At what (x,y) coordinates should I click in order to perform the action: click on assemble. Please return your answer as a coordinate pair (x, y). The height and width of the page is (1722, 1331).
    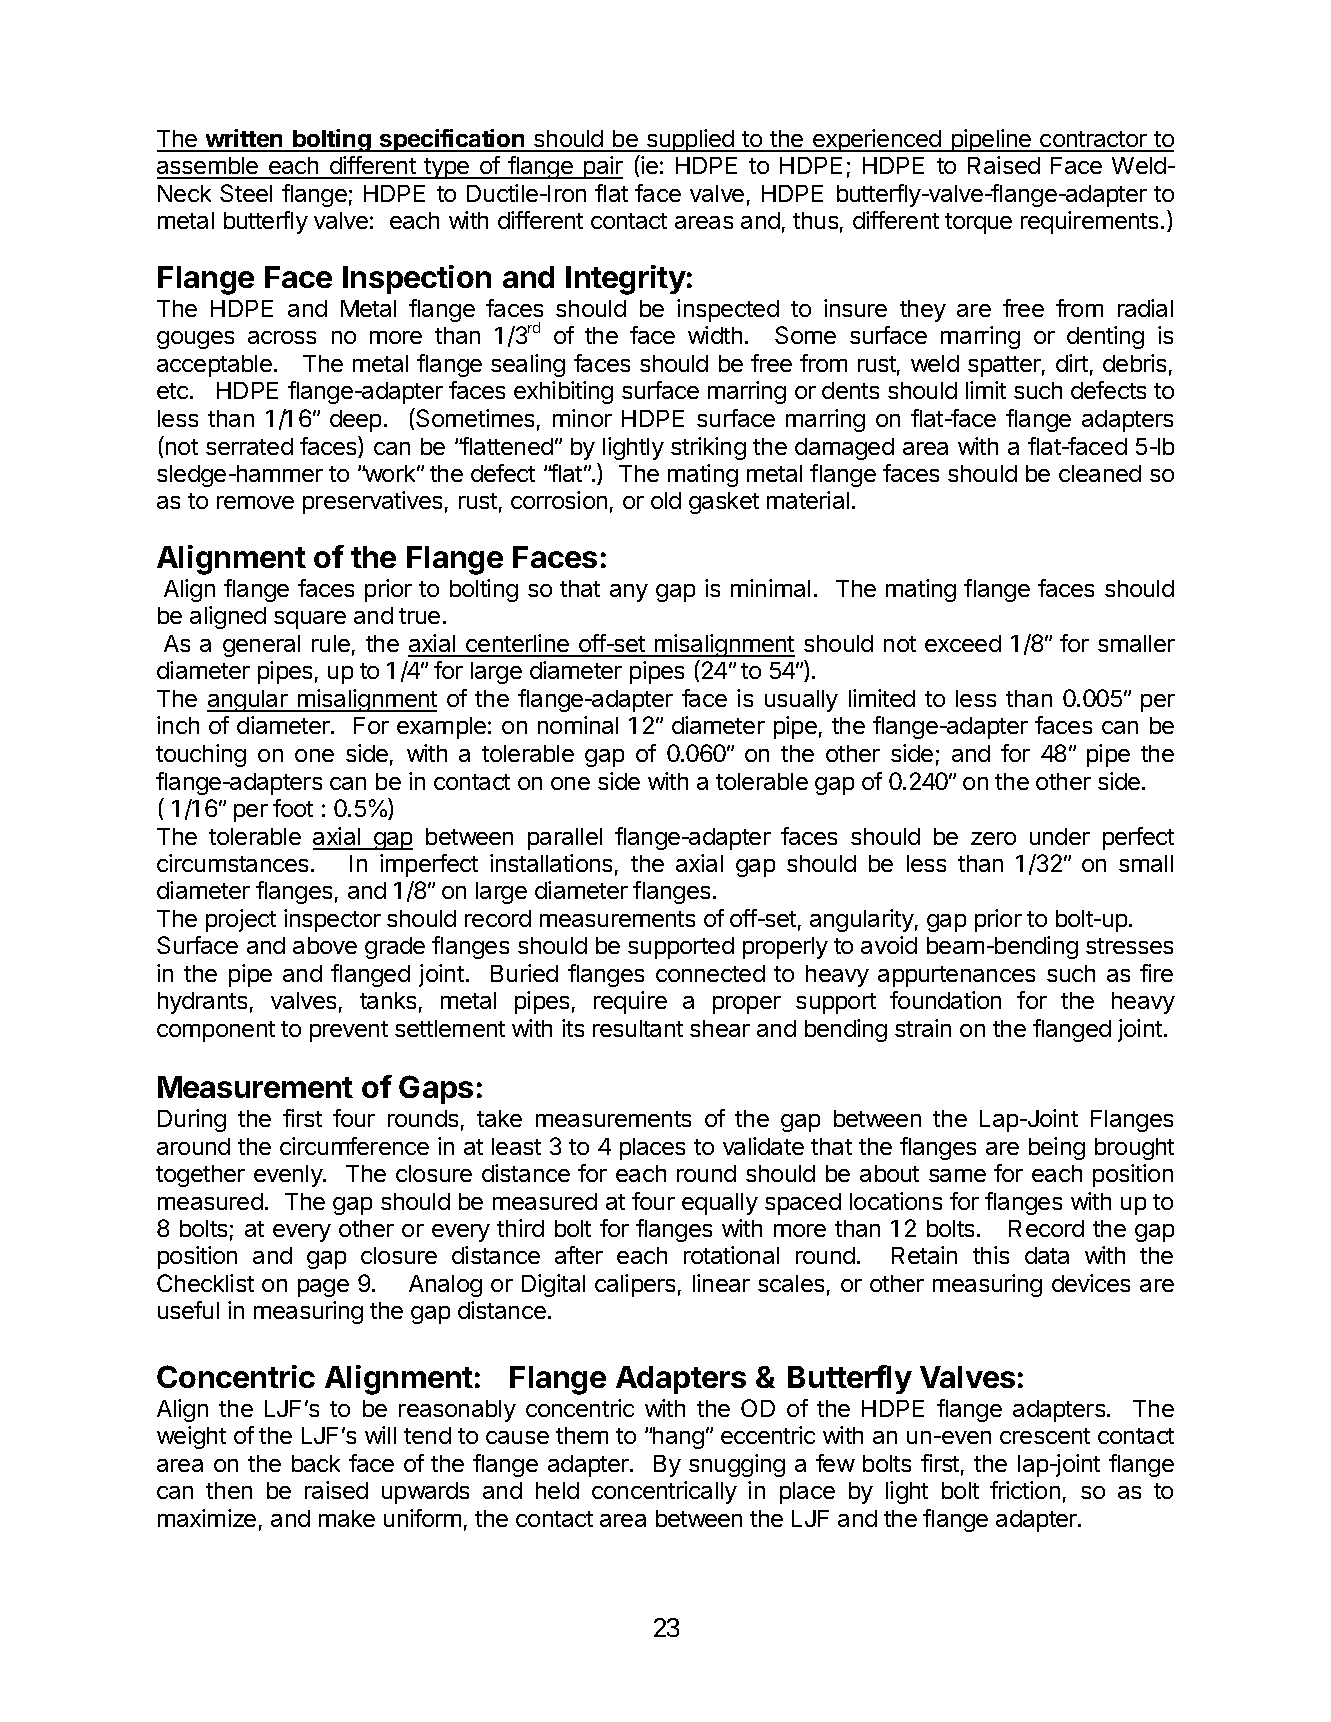
    Looking at the image, I should click on (209, 167).
